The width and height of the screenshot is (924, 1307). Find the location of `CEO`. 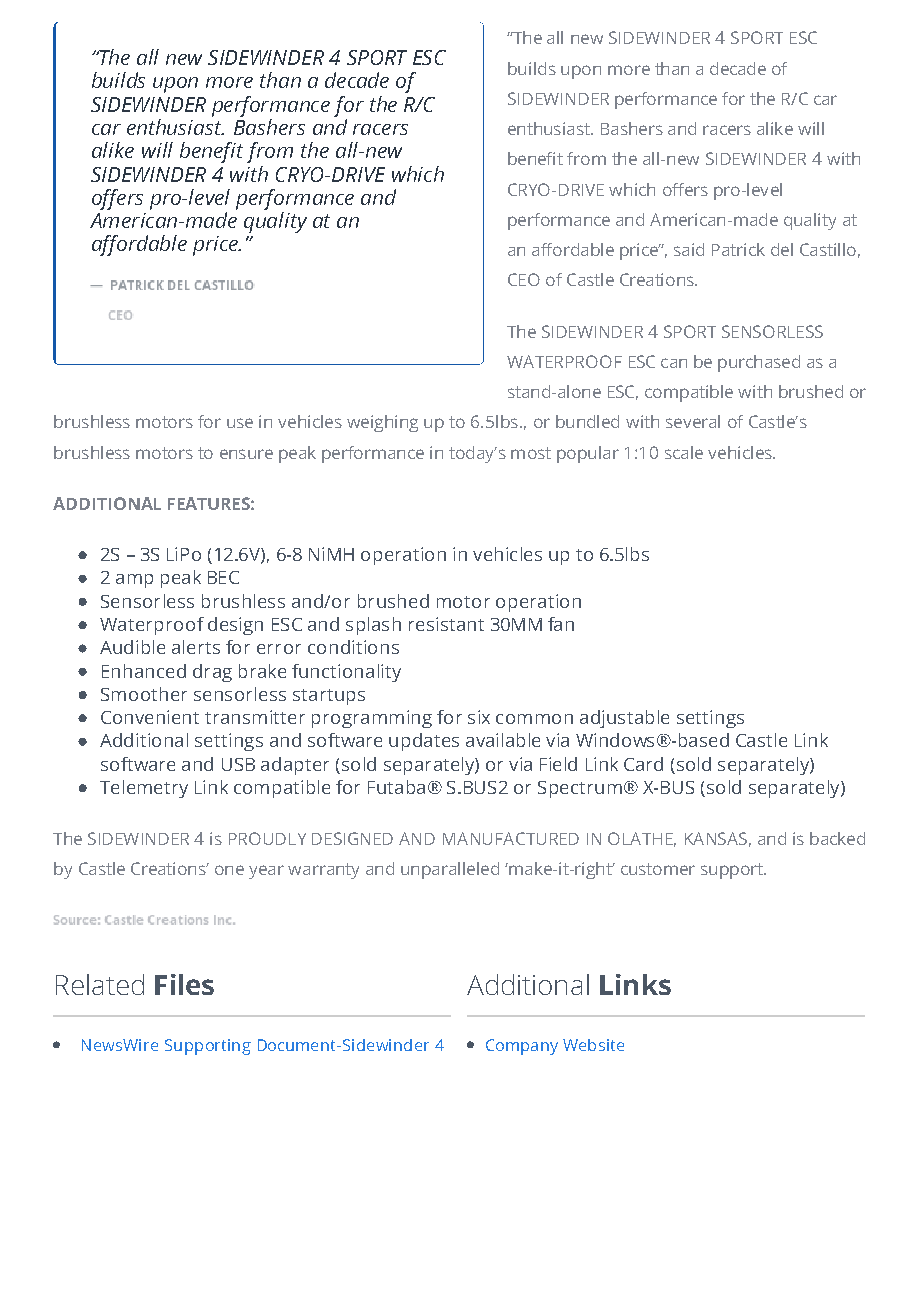

CEO is located at coordinates (524, 279).
